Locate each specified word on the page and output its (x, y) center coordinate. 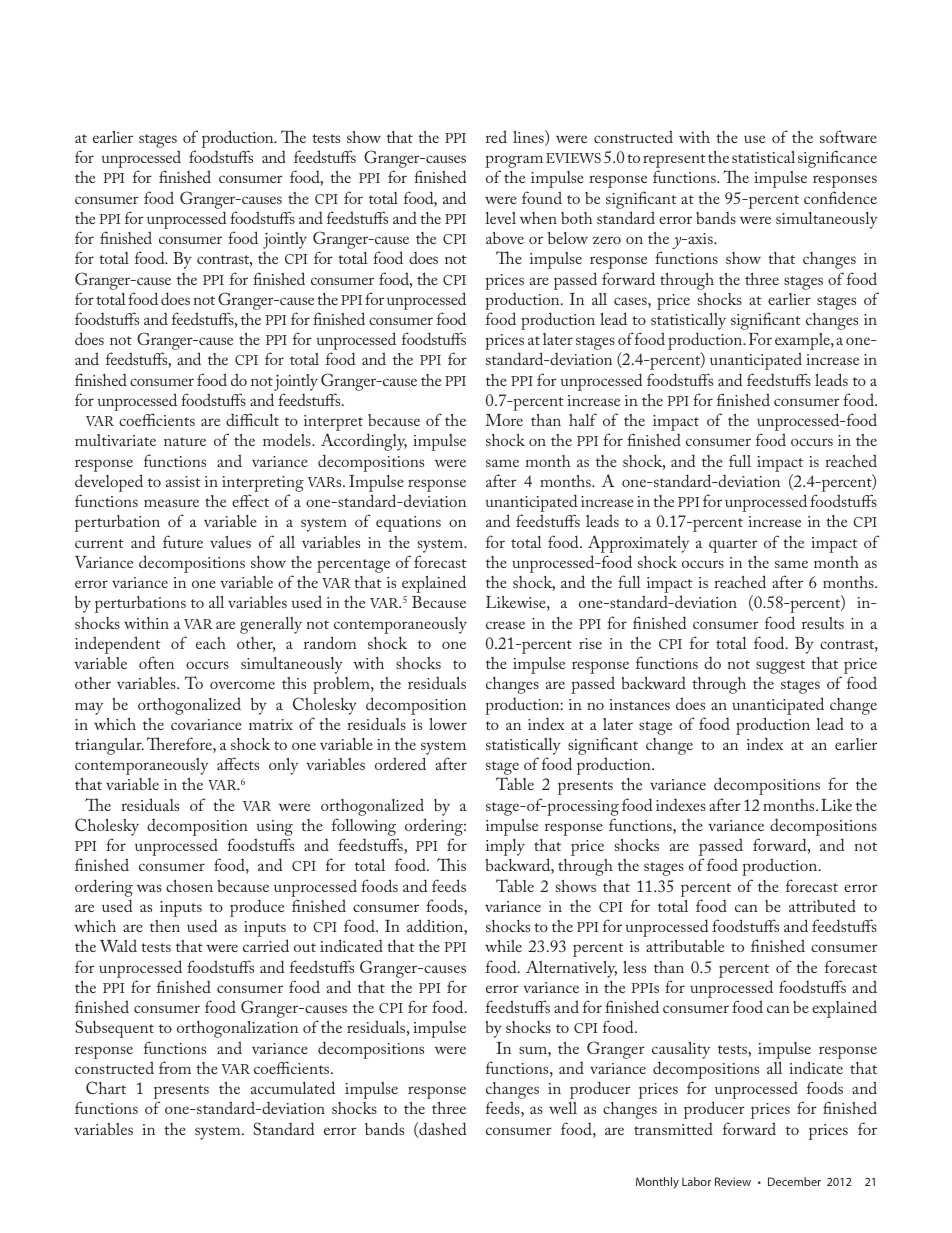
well (563, 1108)
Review (733, 1181)
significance (837, 159)
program (514, 163)
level (500, 218)
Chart (106, 1087)
